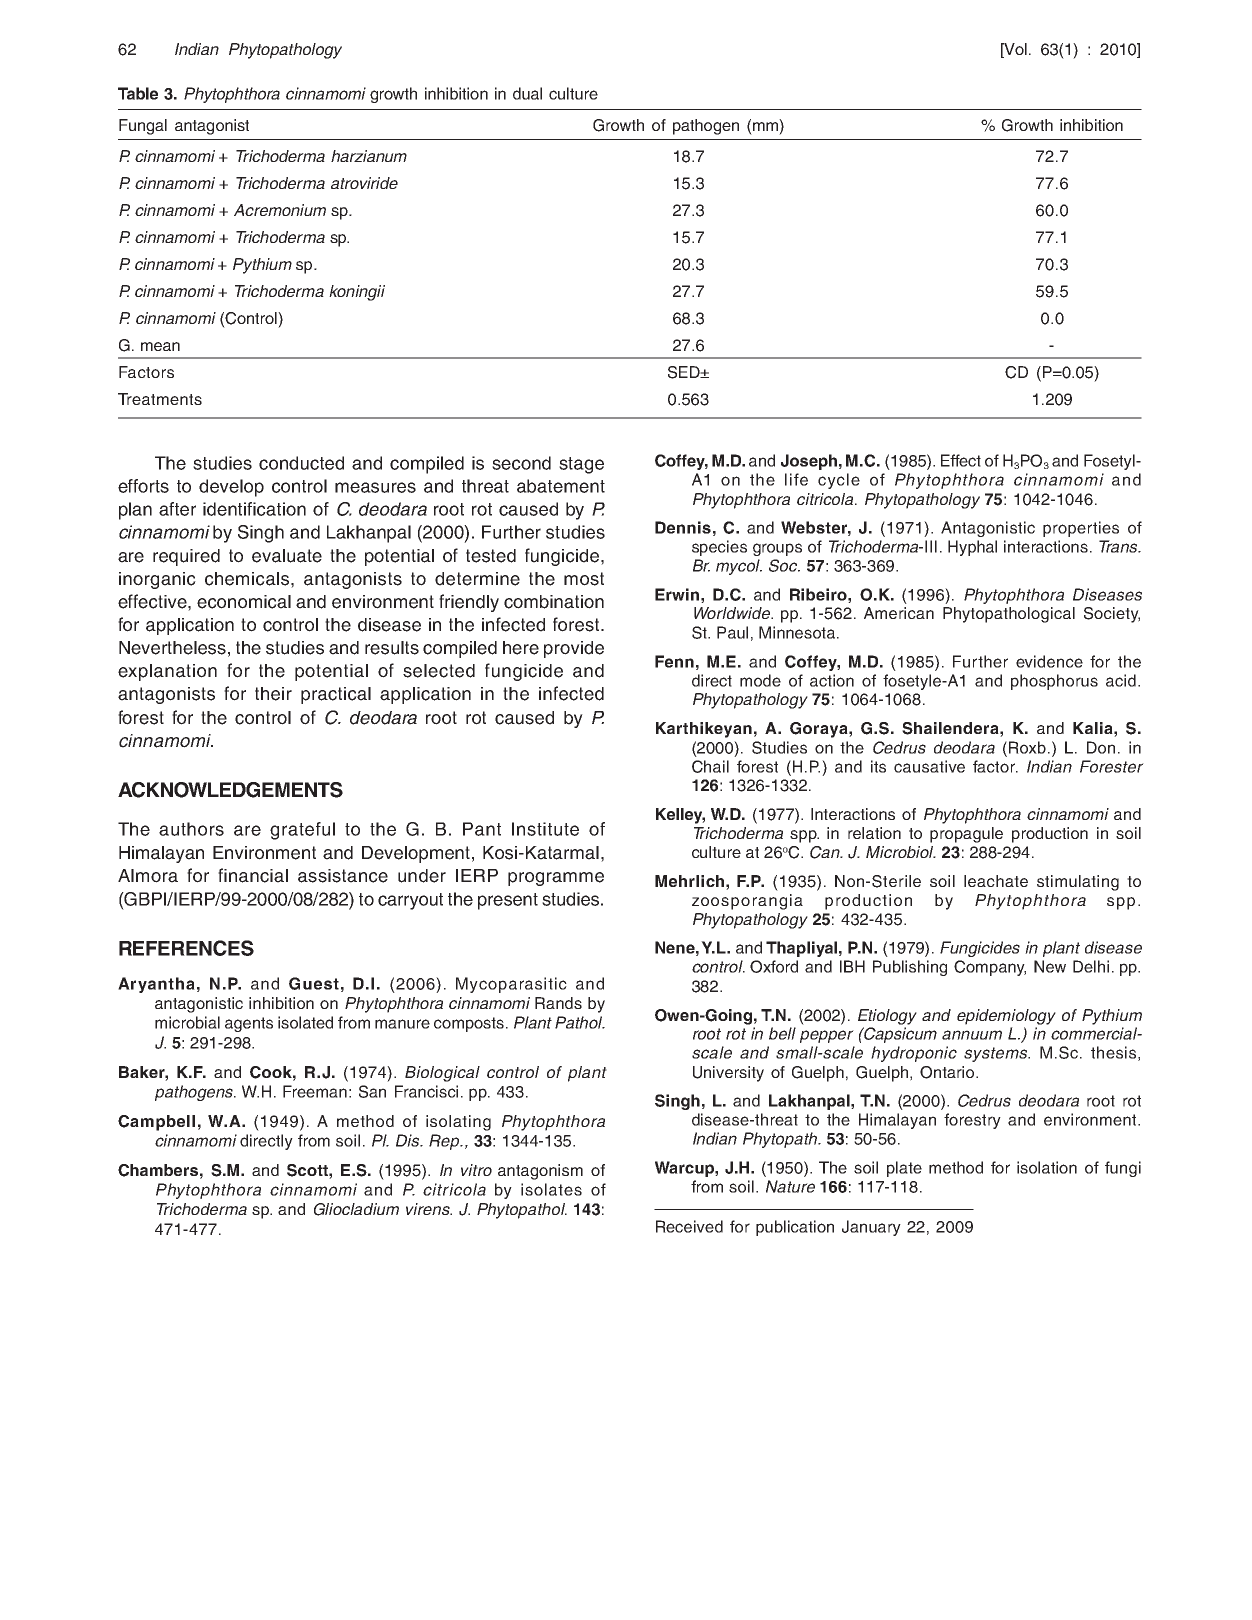 This screenshot has width=1252, height=1620. What do you see at coordinates (302, 831) in the screenshot?
I see `grateful` at bounding box center [302, 831].
